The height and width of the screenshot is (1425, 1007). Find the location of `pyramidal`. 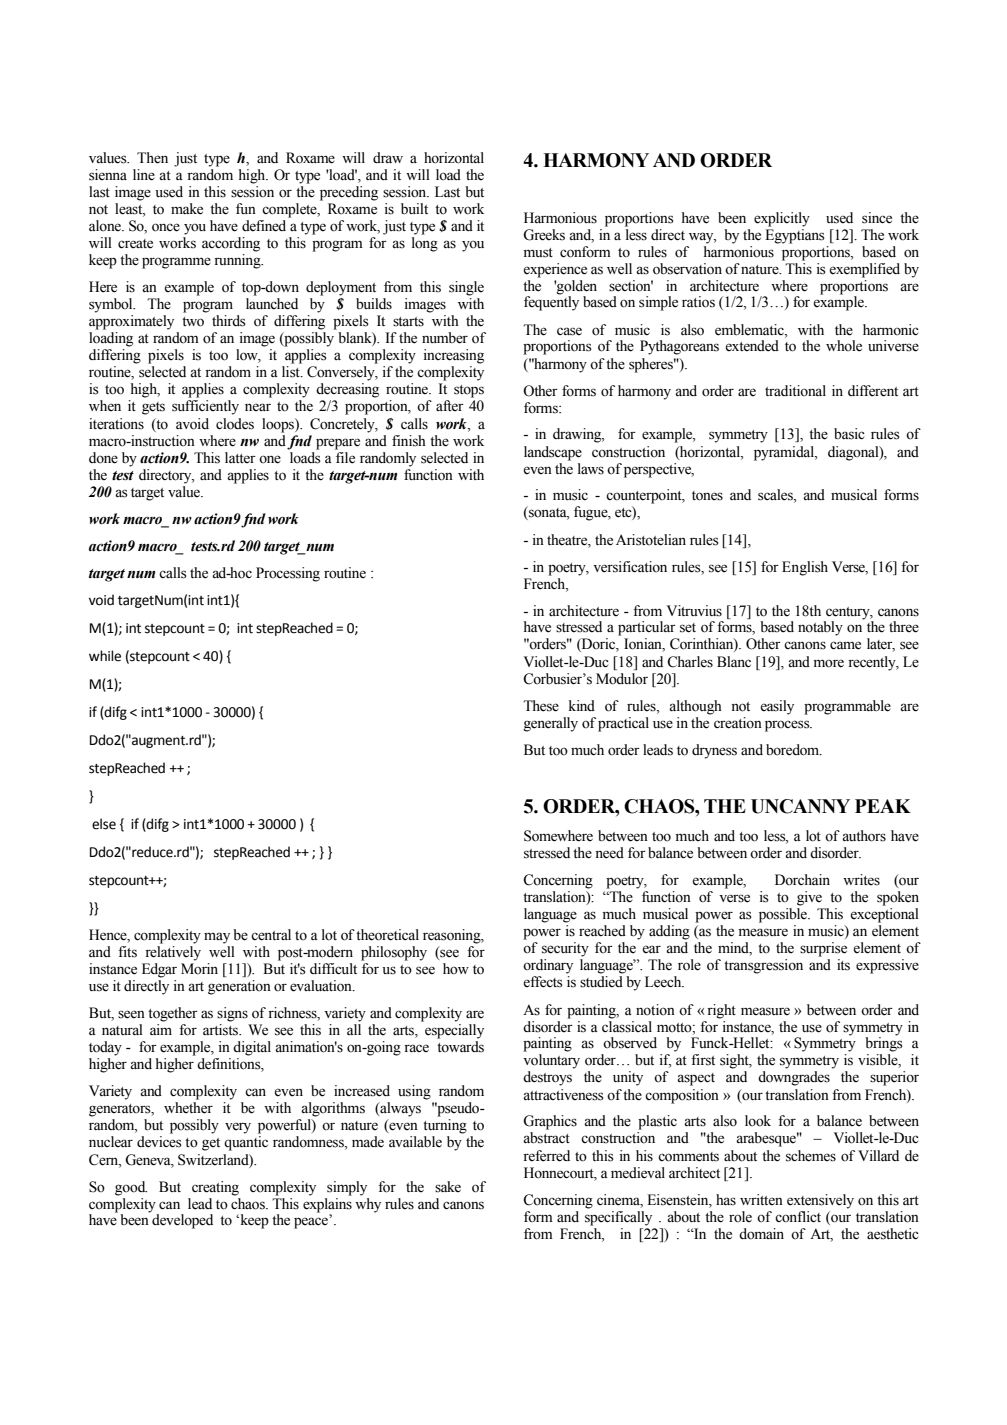

pyramidal is located at coordinates (785, 453).
